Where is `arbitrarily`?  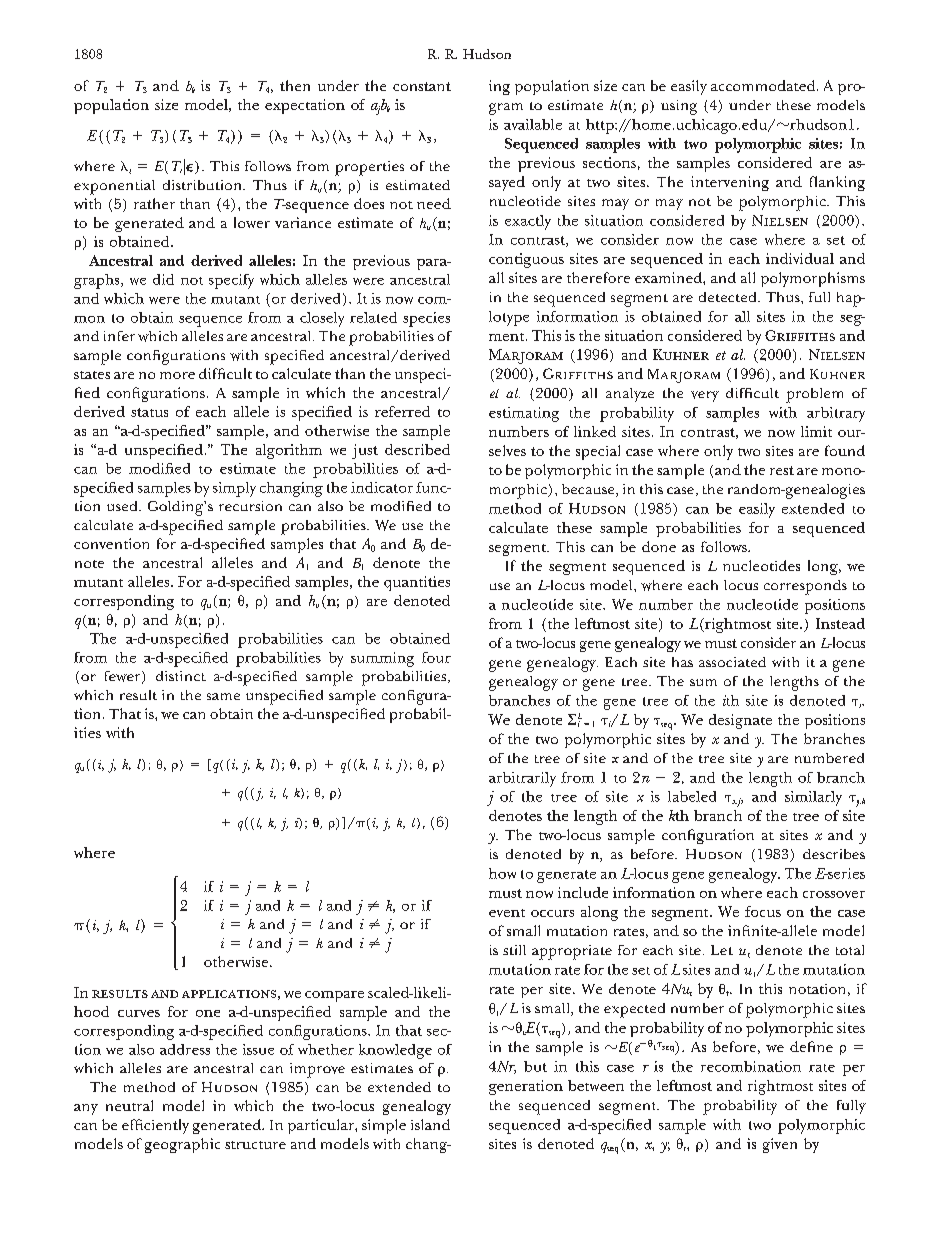
arbitrarily is located at coordinates (522, 779).
